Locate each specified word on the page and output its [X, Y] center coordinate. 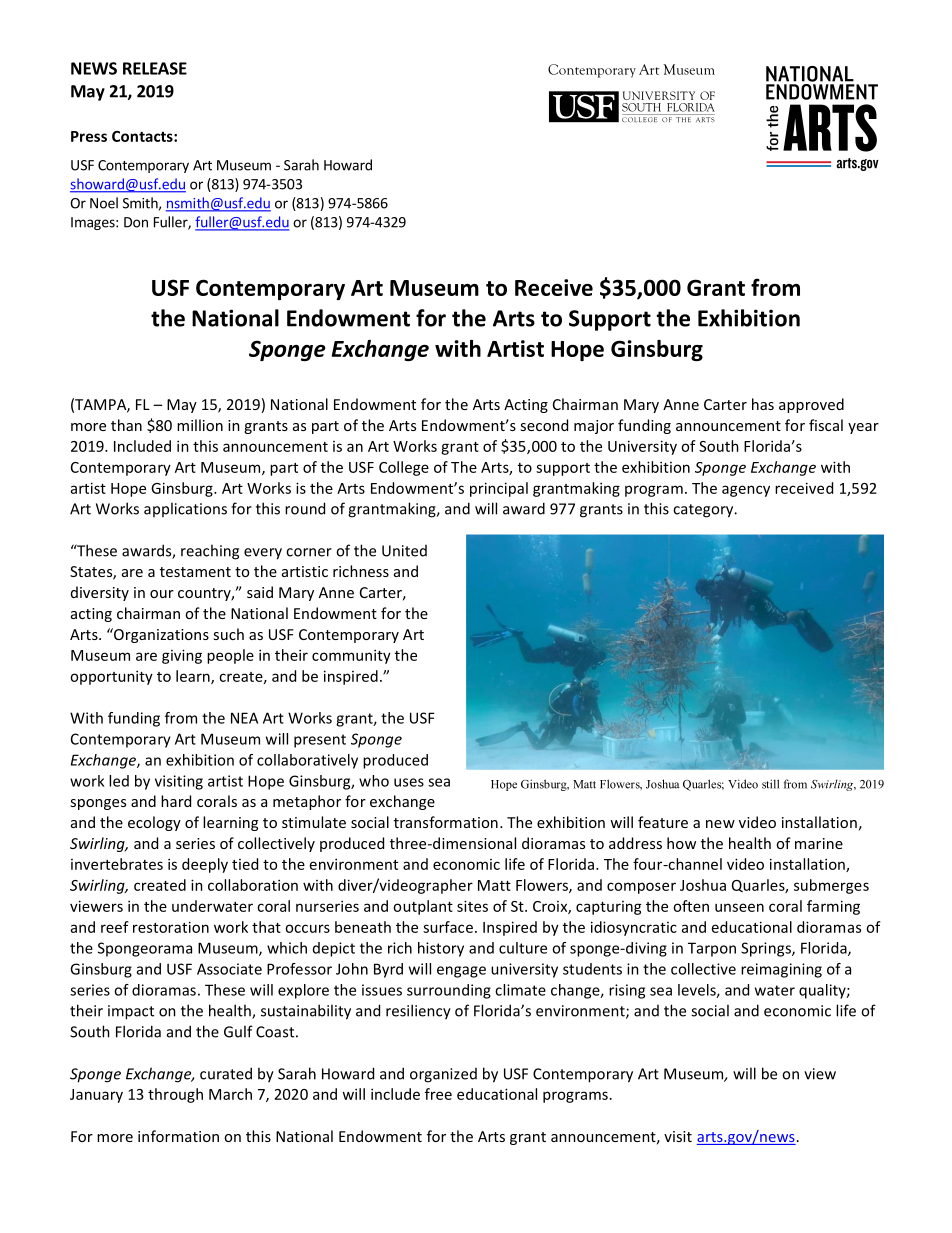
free [438, 1094]
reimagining [781, 970]
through [175, 1095]
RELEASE [155, 68]
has [763, 404]
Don [136, 222]
